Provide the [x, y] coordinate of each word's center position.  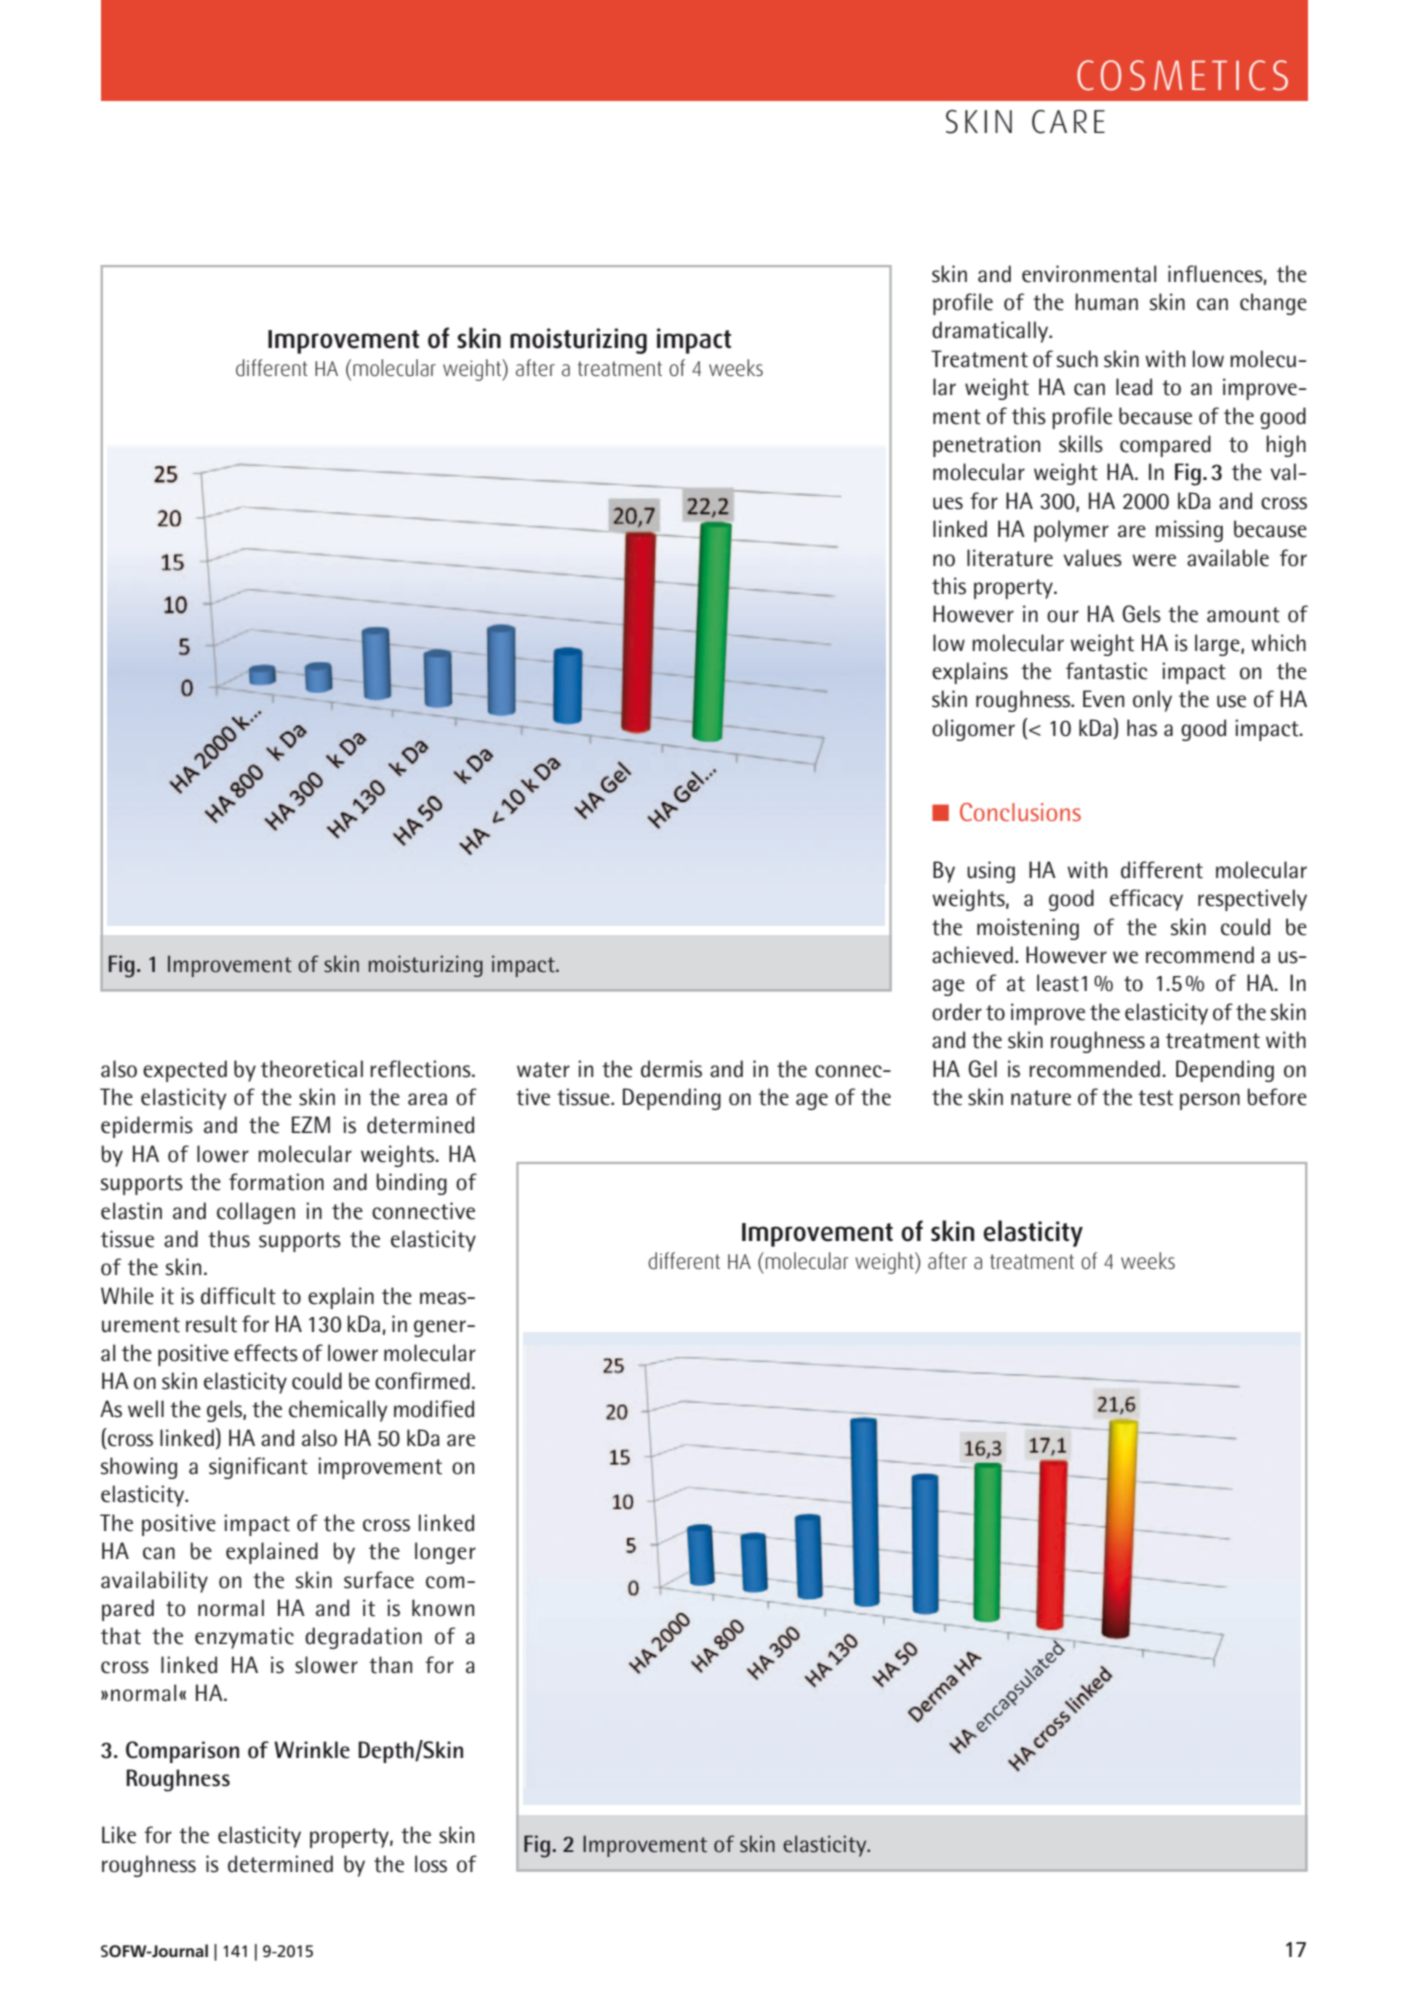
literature [1010, 558]
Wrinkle [312, 1750]
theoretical [312, 1069]
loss [431, 1864]
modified [434, 1409]
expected [185, 1071]
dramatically [991, 332]
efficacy [1146, 900]
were [1154, 560]
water [543, 1070]
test [1155, 1098]
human [1106, 302]
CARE [1068, 122]
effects [266, 1353]
